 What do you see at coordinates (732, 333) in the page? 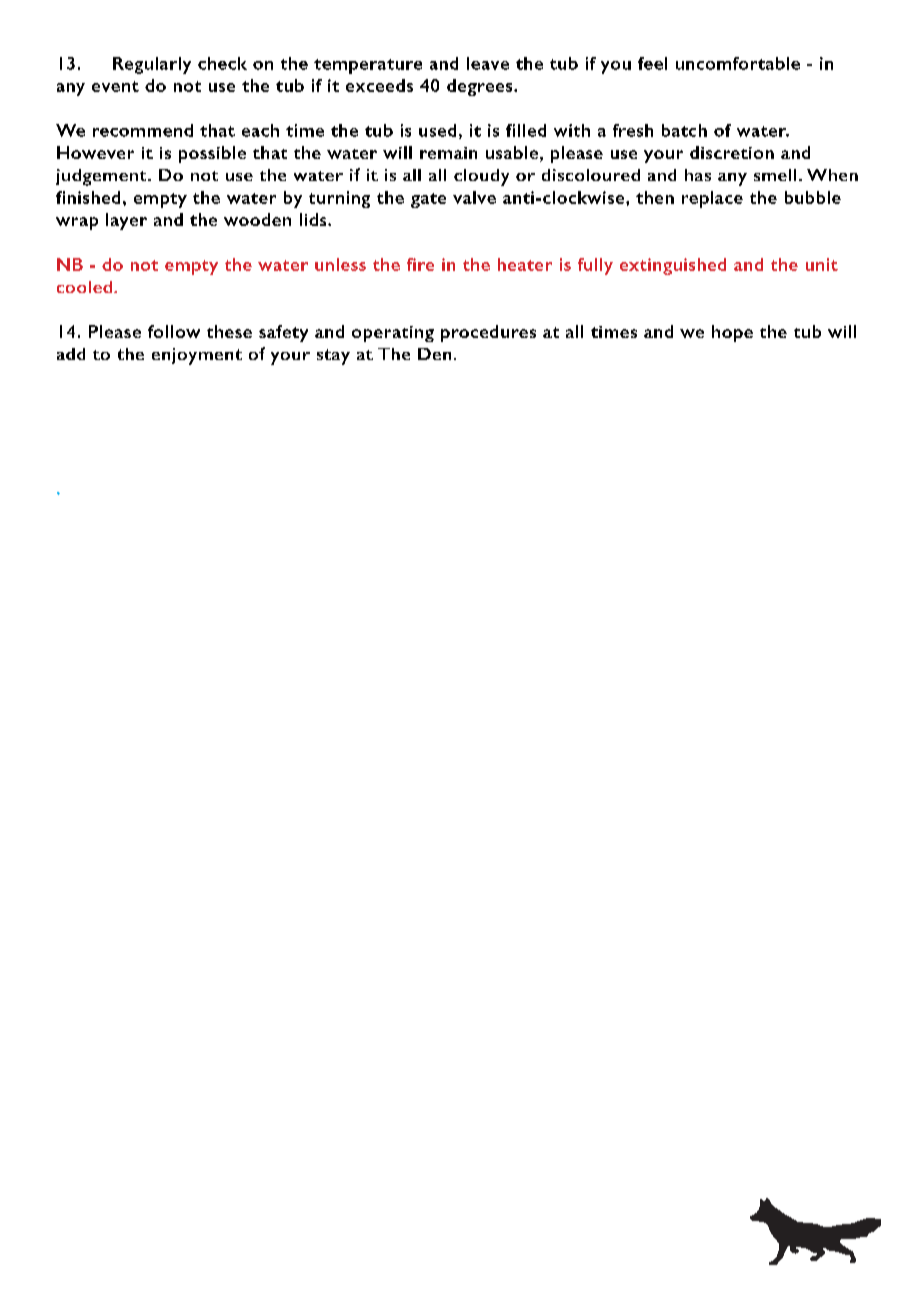
I see `hope` at bounding box center [732, 333].
